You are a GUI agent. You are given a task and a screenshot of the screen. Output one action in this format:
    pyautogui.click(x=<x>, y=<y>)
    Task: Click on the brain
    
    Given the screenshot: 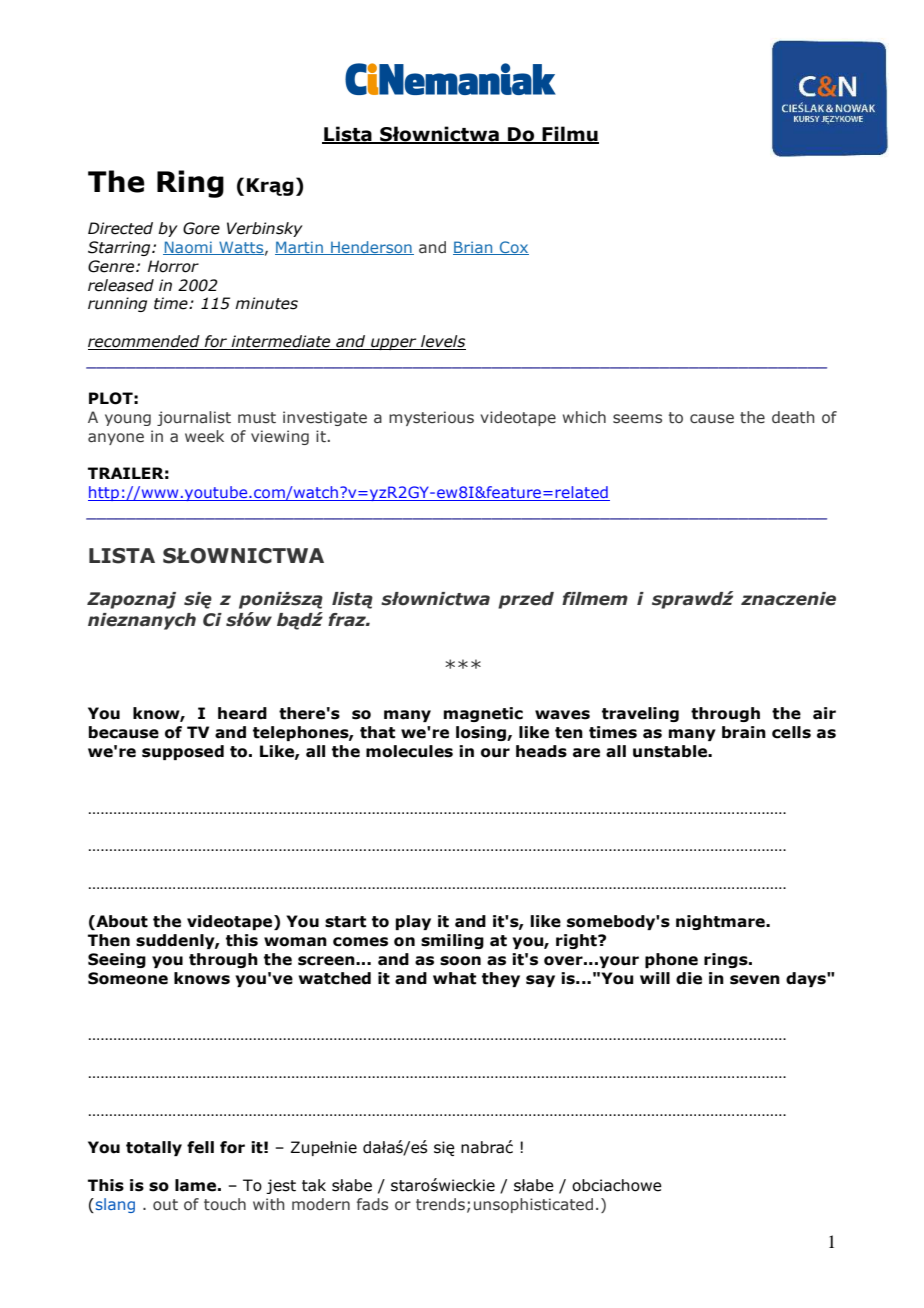 What is the action you would take?
    pyautogui.click(x=744, y=732)
